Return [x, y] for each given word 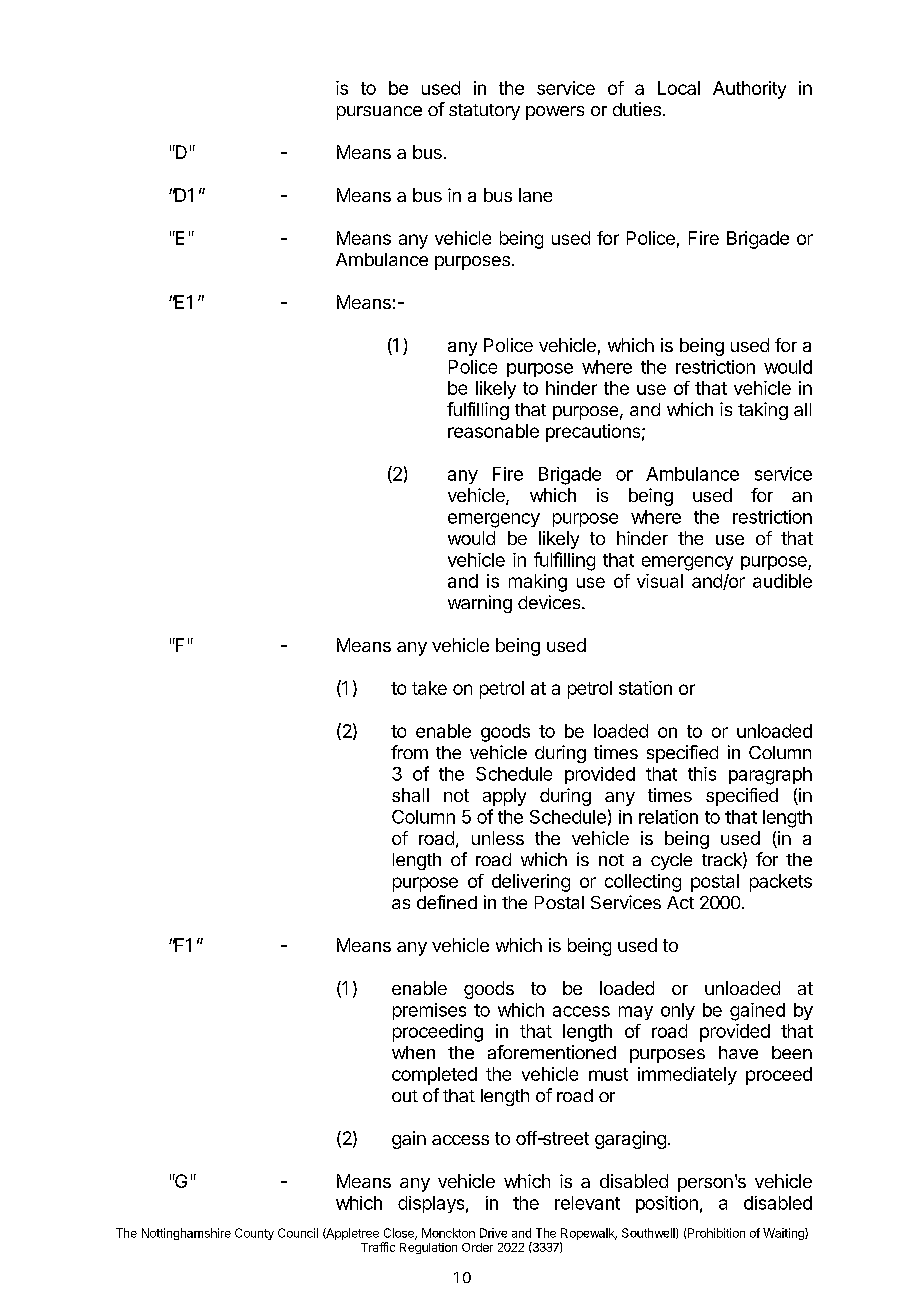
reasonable [493, 431]
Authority [749, 90]
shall [410, 795]
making [538, 583]
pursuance [379, 113]
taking [763, 411]
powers [555, 113]
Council [298, 1233]
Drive [493, 1233]
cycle [671, 861]
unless [498, 838]
